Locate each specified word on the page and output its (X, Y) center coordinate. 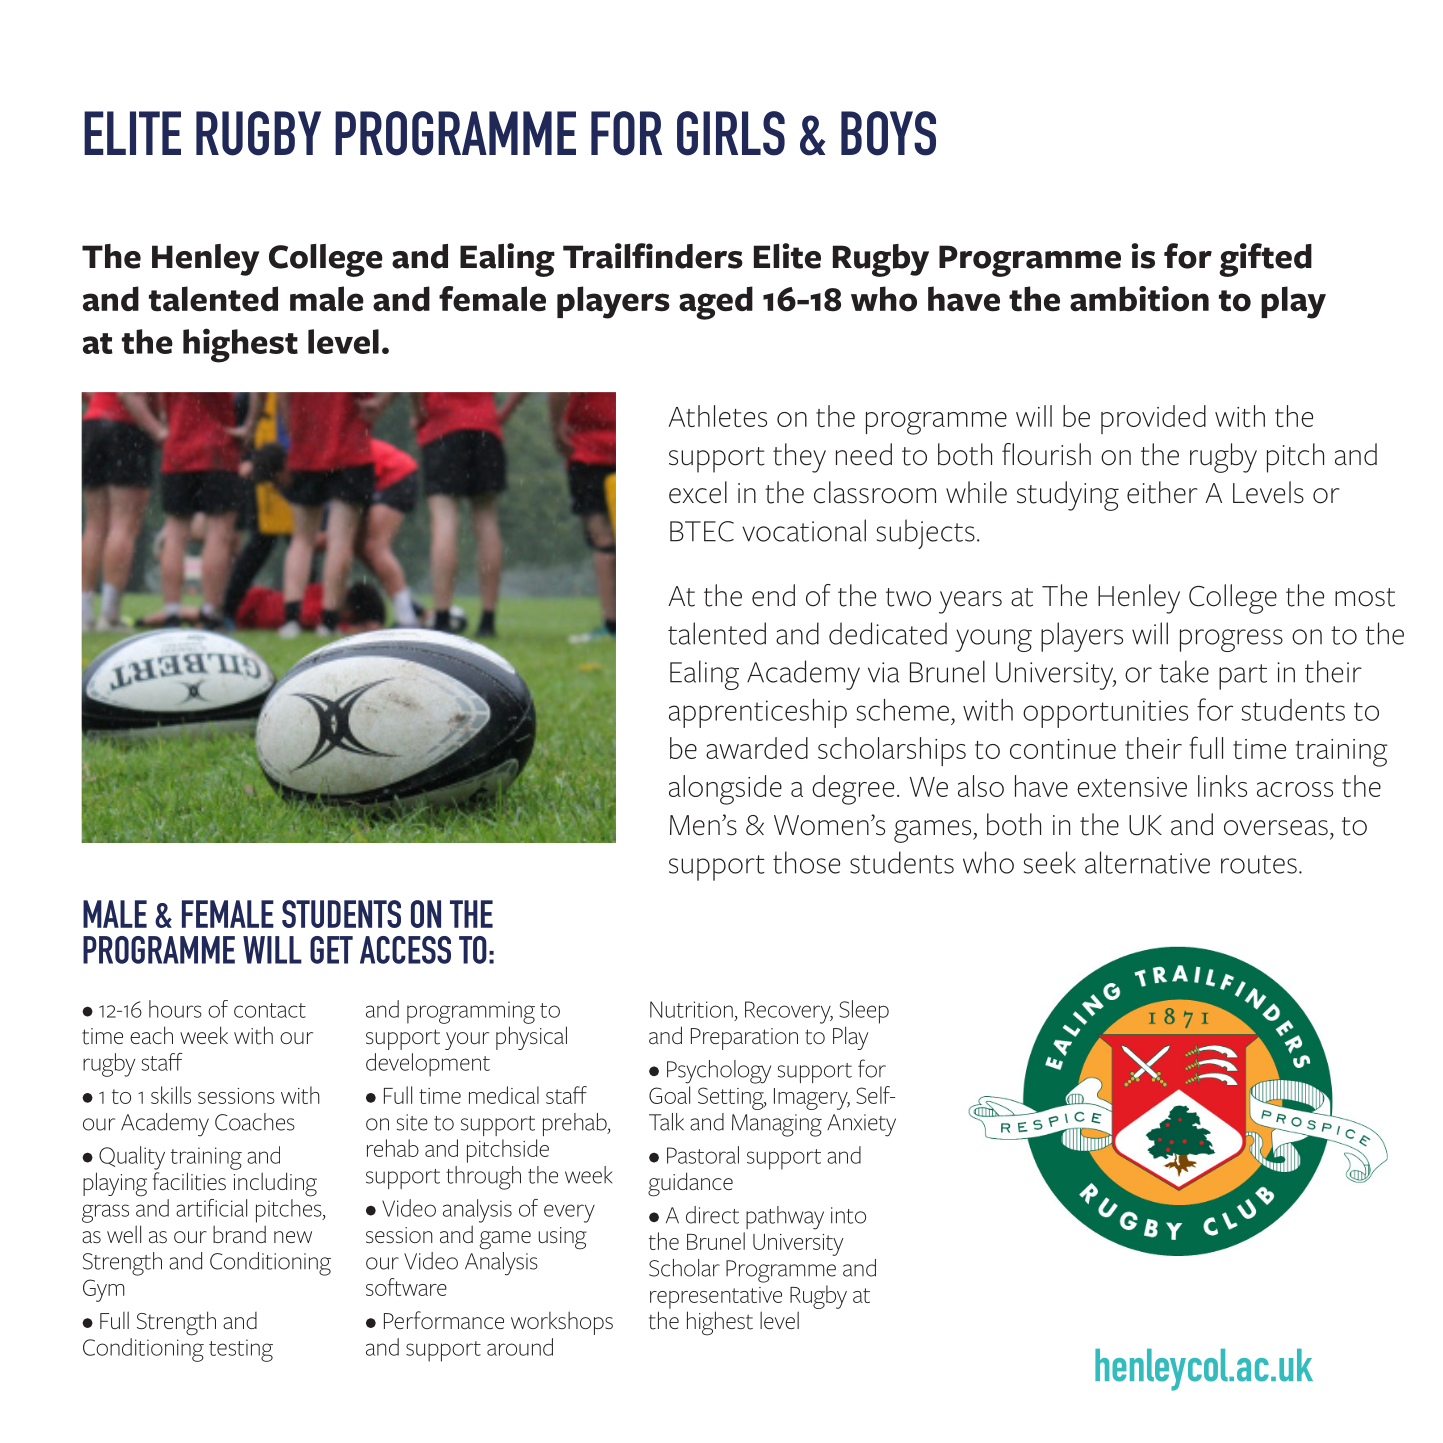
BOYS (888, 133)
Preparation (744, 1039)
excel (698, 492)
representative (716, 1298)
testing (241, 1350)
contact (270, 1010)
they (799, 458)
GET (331, 950)
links (1222, 786)
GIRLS (731, 133)
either (1162, 492)
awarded (757, 748)
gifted (1265, 260)
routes (1259, 864)
